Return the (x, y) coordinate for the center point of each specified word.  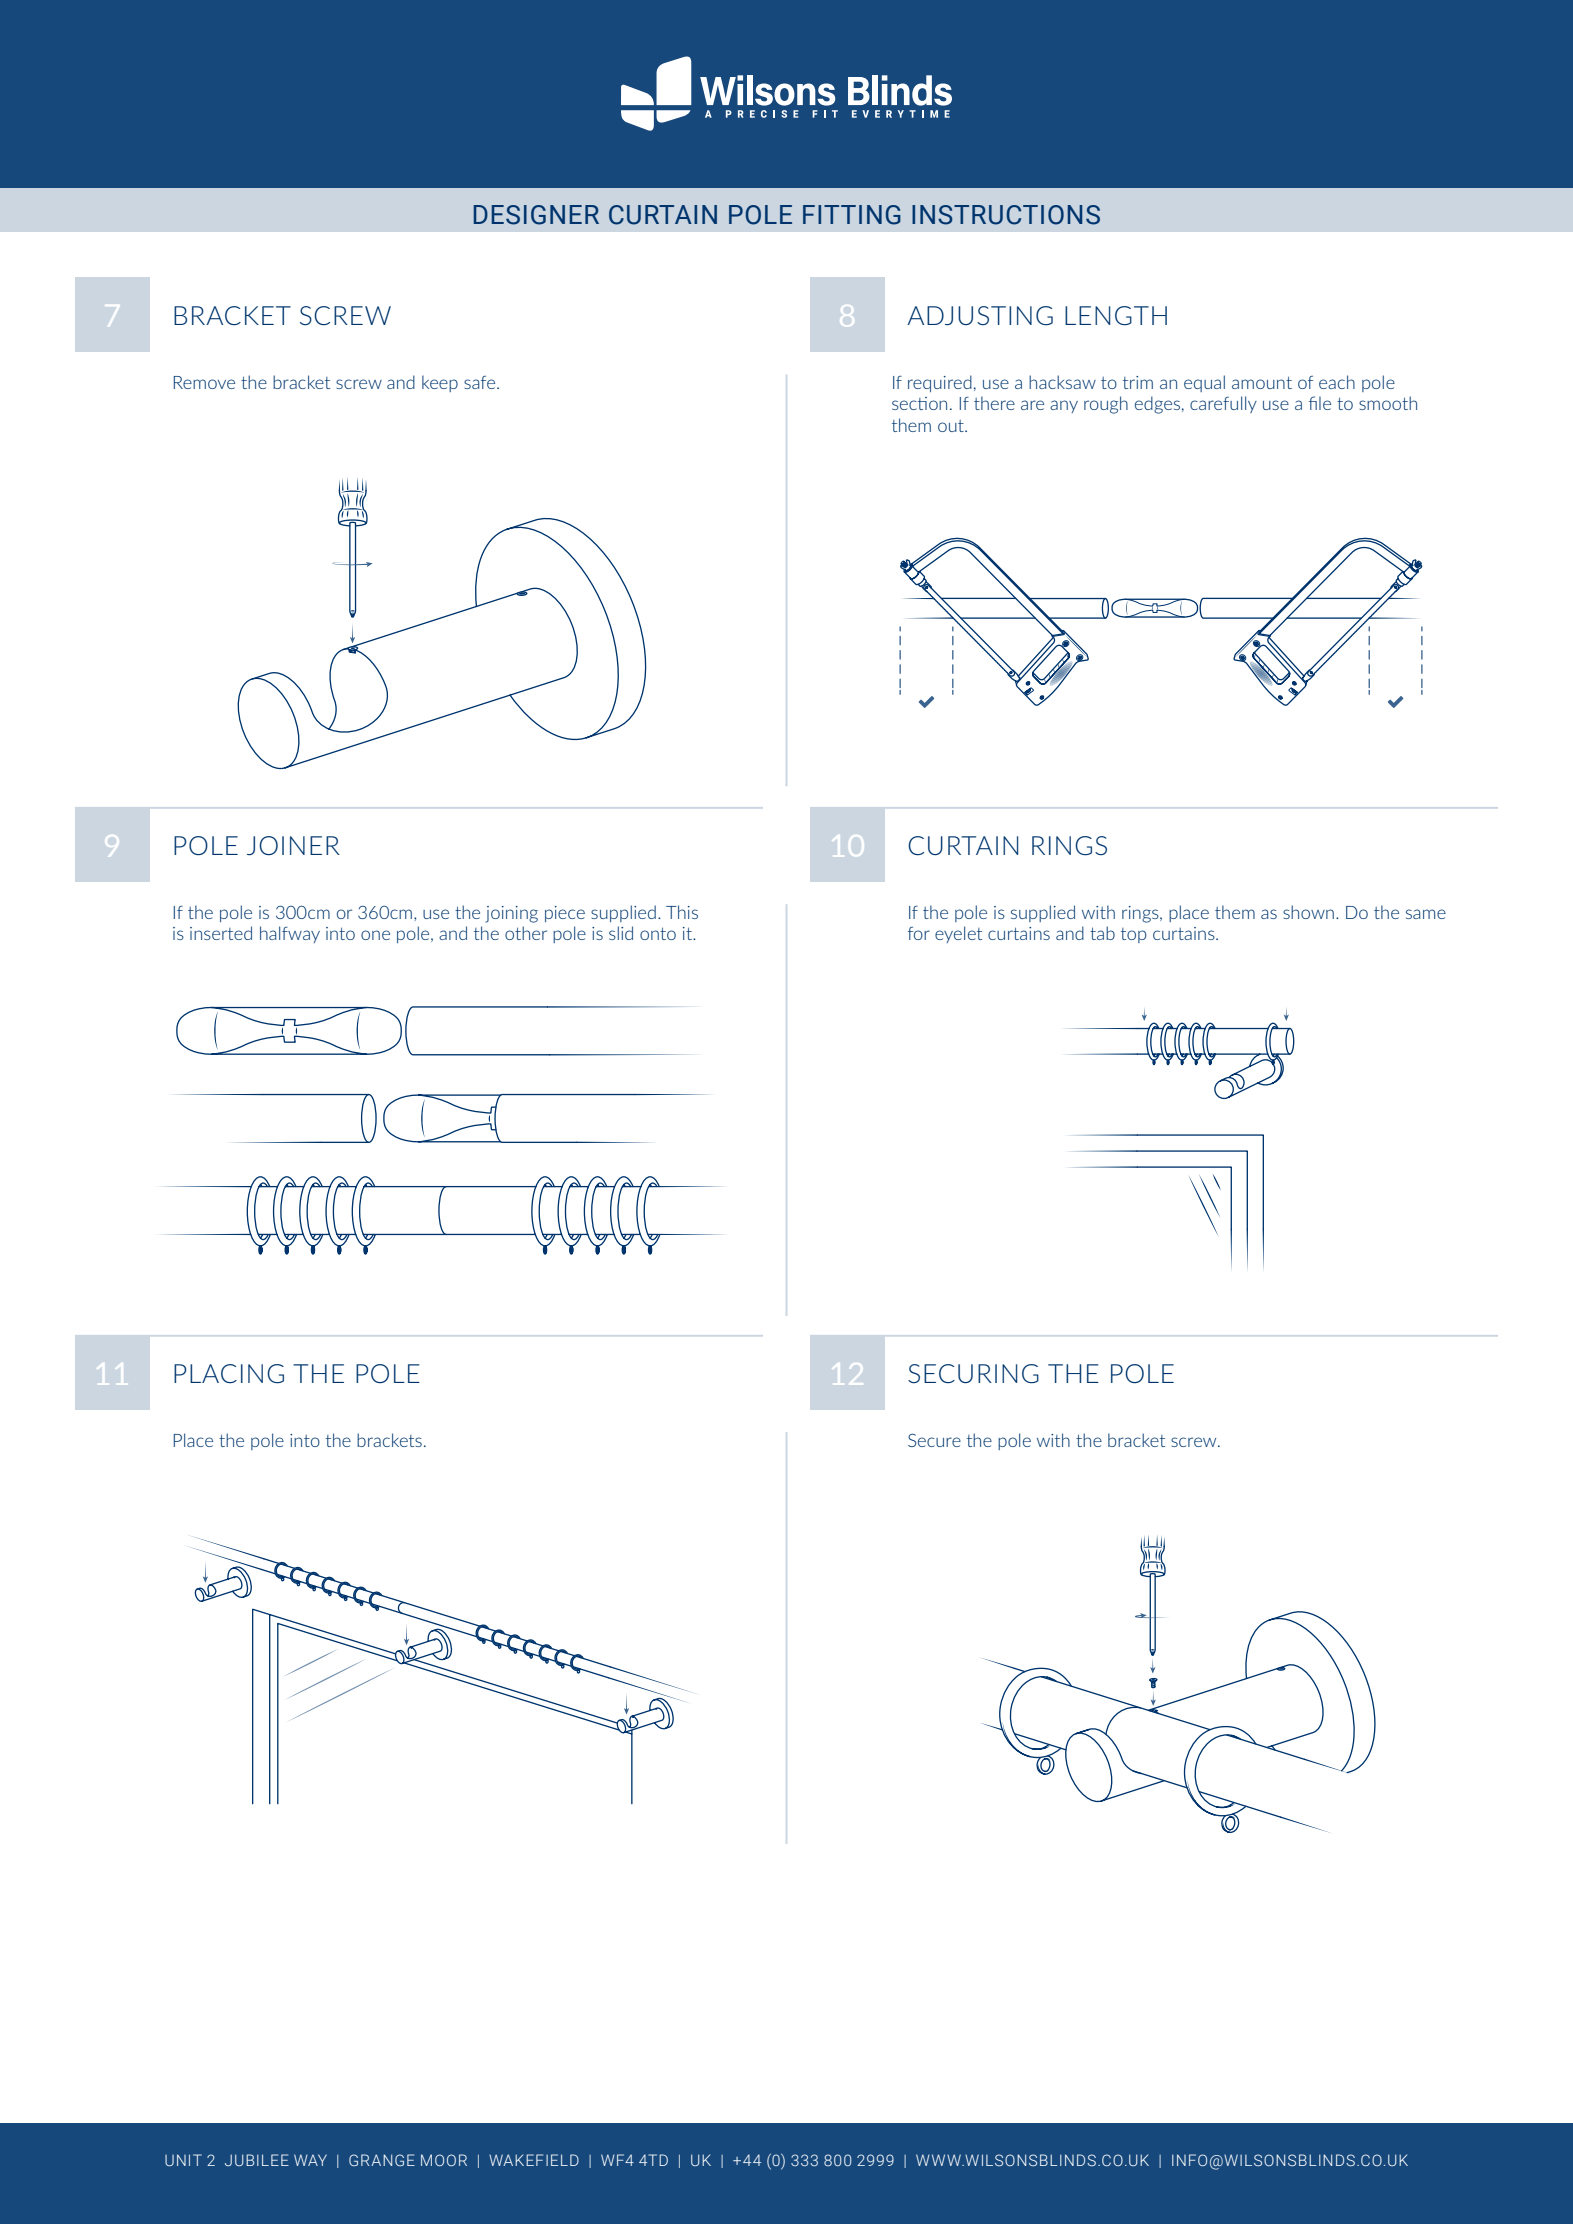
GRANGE (382, 2160)
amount (1262, 382)
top (1133, 935)
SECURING (973, 1373)
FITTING (852, 215)
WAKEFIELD (534, 2160)
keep (440, 383)
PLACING (229, 1374)
